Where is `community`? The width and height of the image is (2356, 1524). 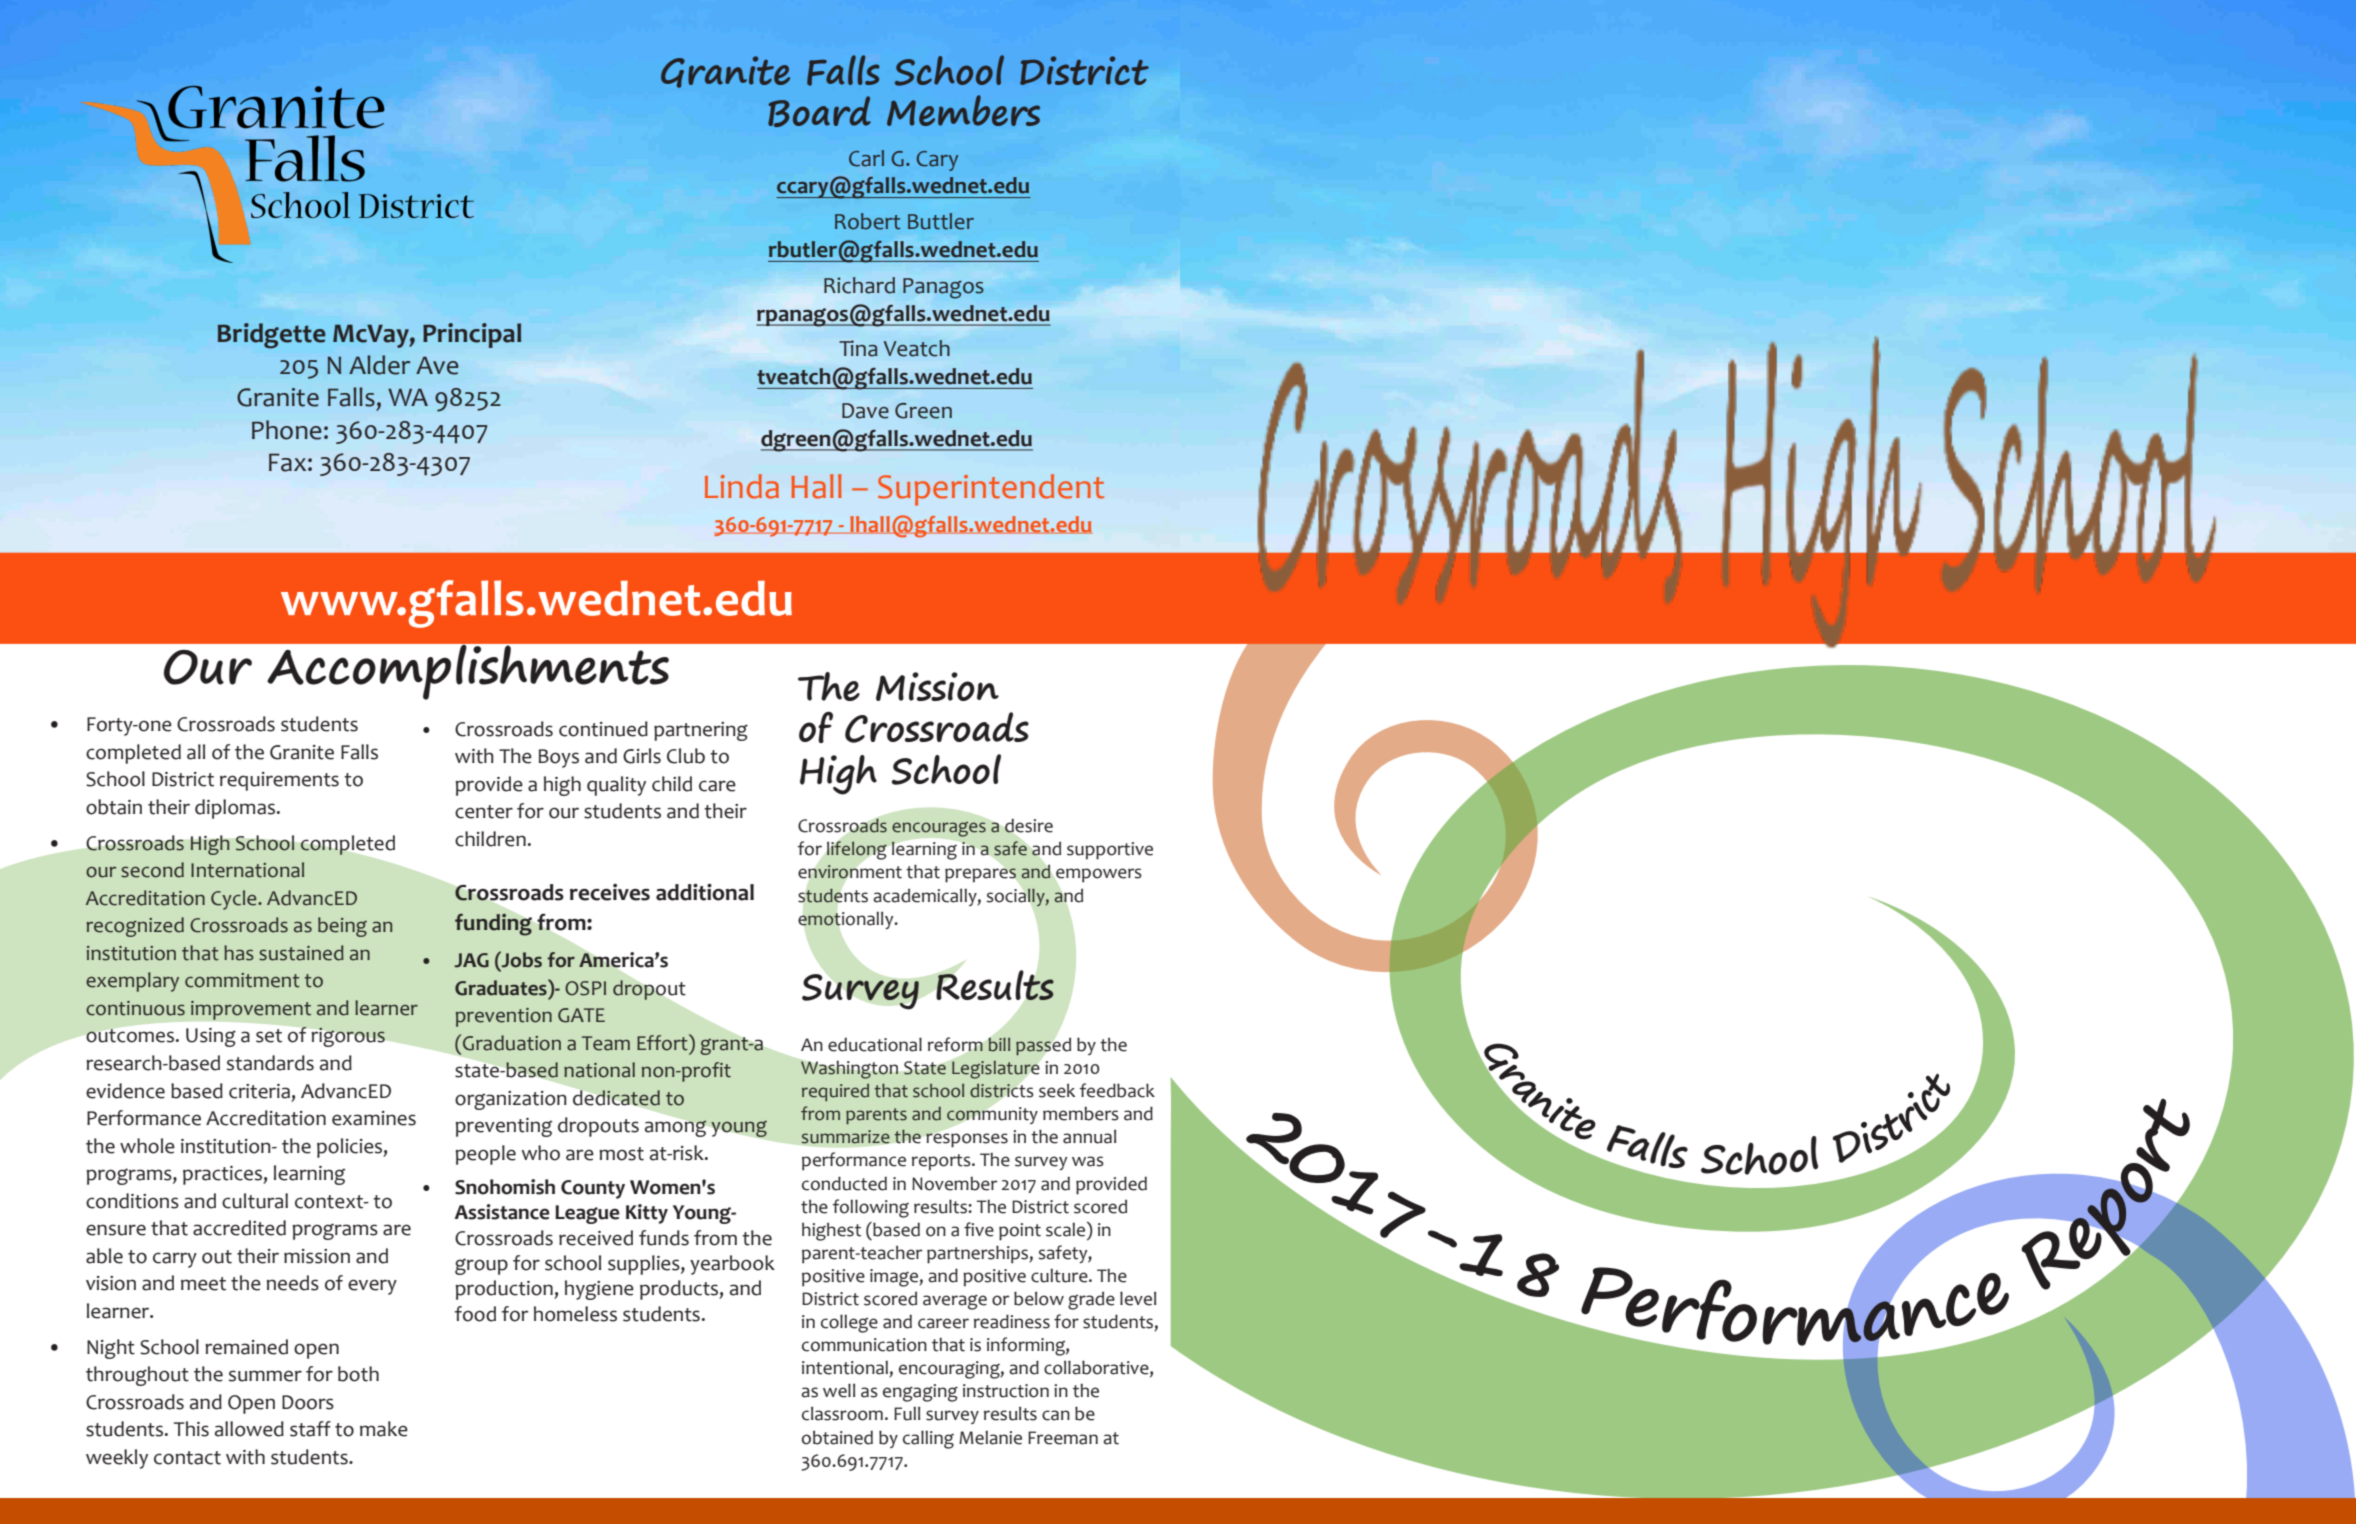 community is located at coordinates (992, 1115).
